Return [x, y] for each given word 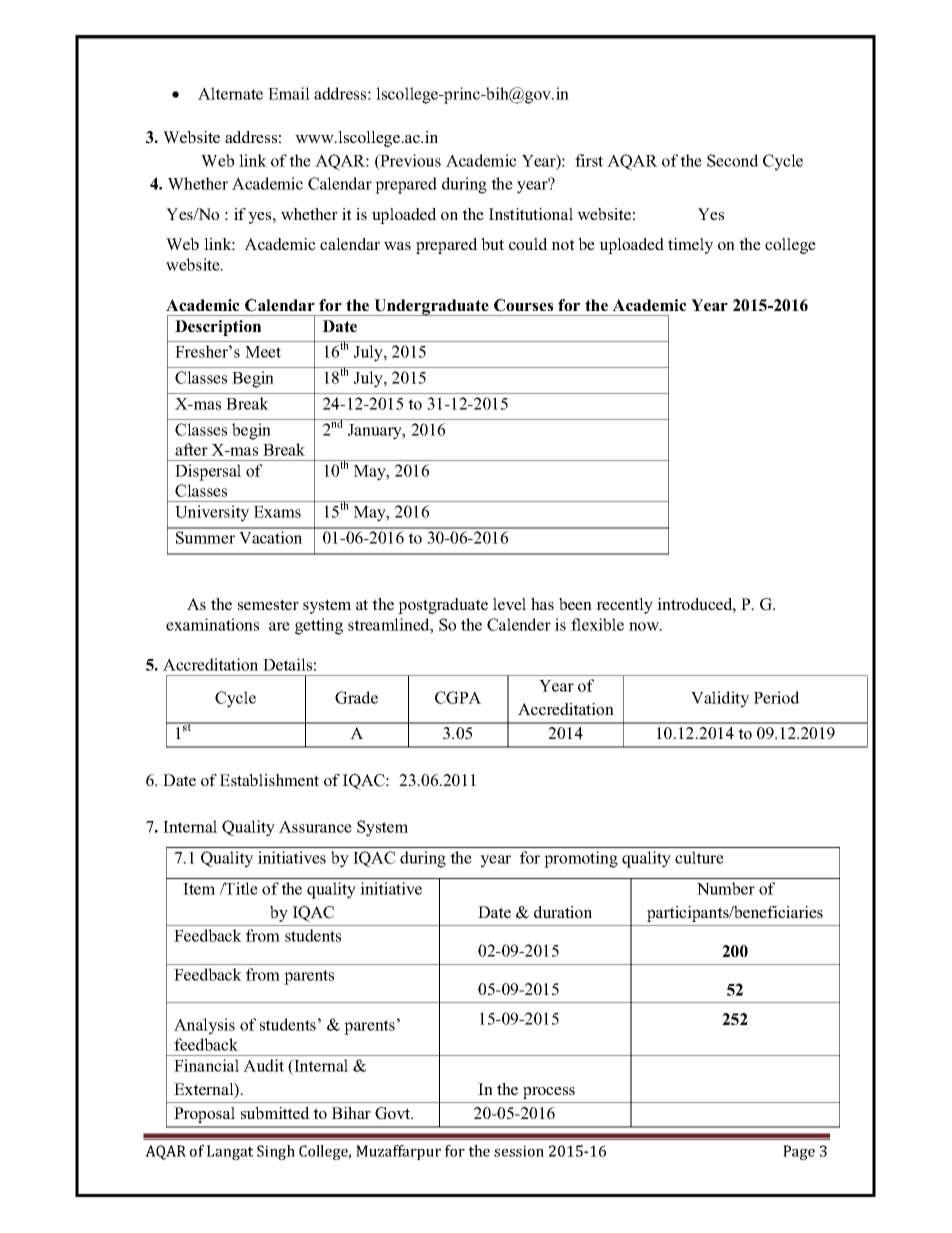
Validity [720, 699]
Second [733, 160]
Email [289, 93]
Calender [519, 624]
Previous [409, 161]
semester [268, 604]
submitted [275, 1113]
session [519, 1151]
